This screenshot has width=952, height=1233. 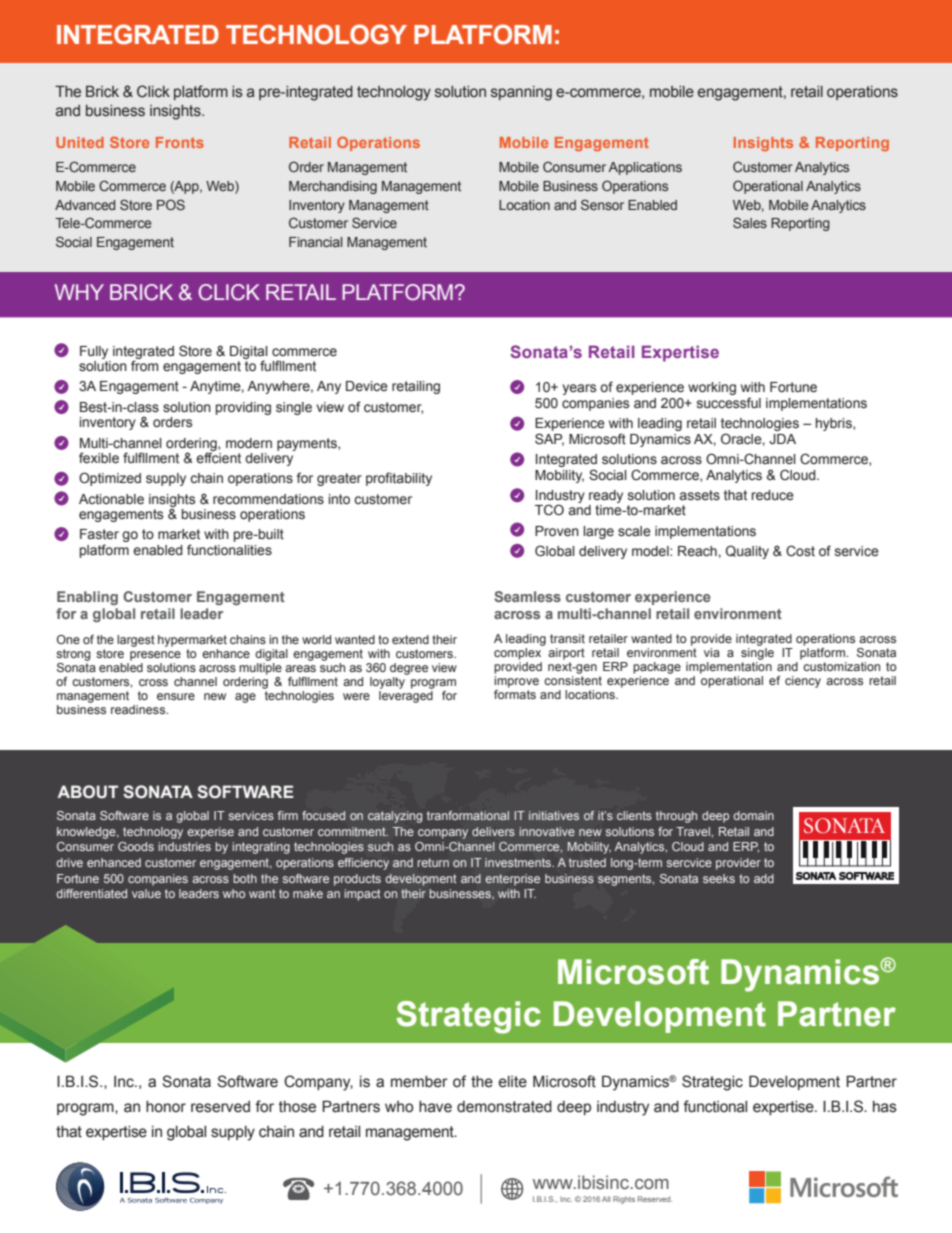 I want to click on Optimized, so click(x=110, y=479).
